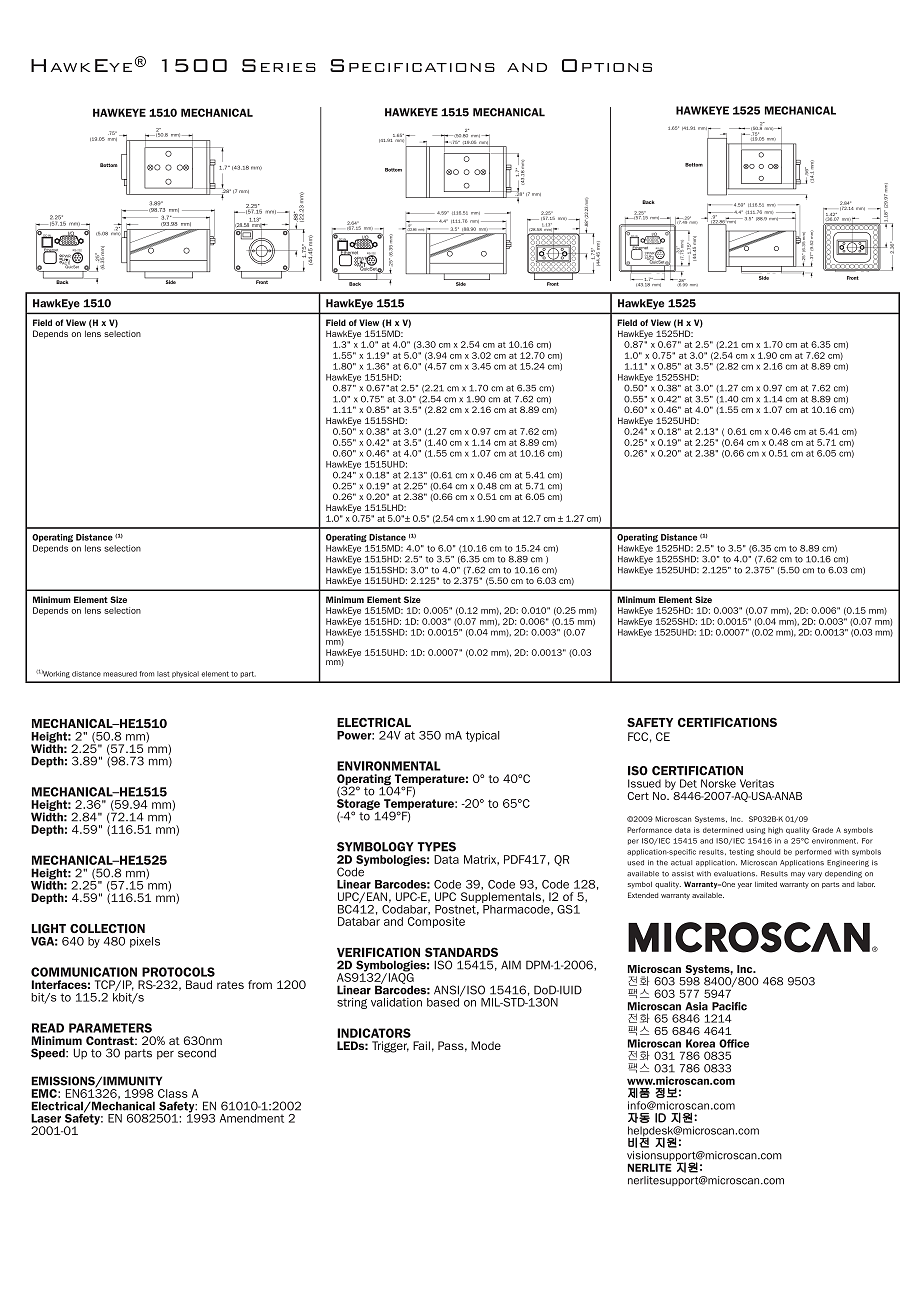 The width and height of the screenshot is (924, 1308). I want to click on Storage, so click(358, 804).
